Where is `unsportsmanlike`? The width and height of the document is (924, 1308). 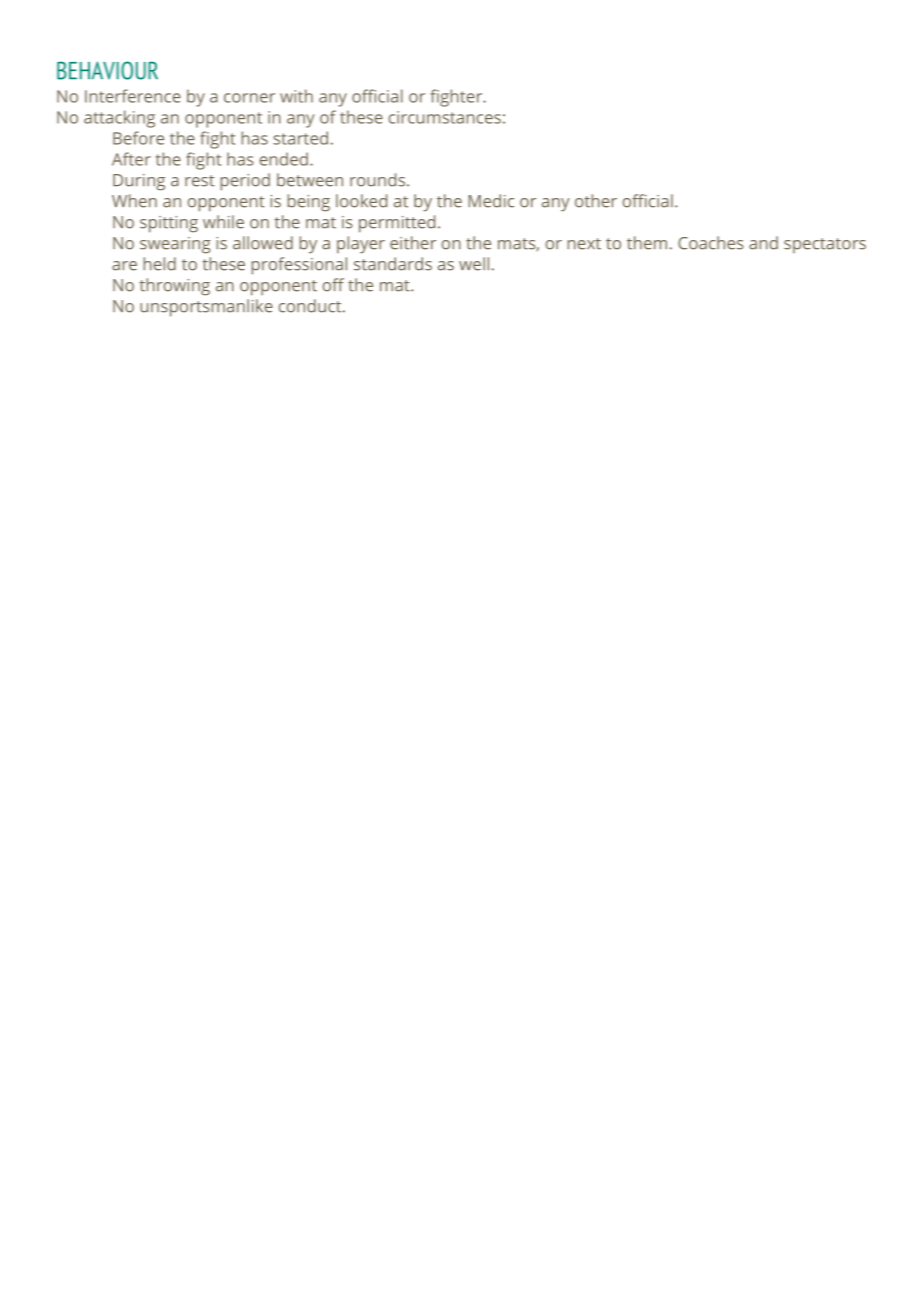 unsportsmanlike is located at coordinates (206, 308).
